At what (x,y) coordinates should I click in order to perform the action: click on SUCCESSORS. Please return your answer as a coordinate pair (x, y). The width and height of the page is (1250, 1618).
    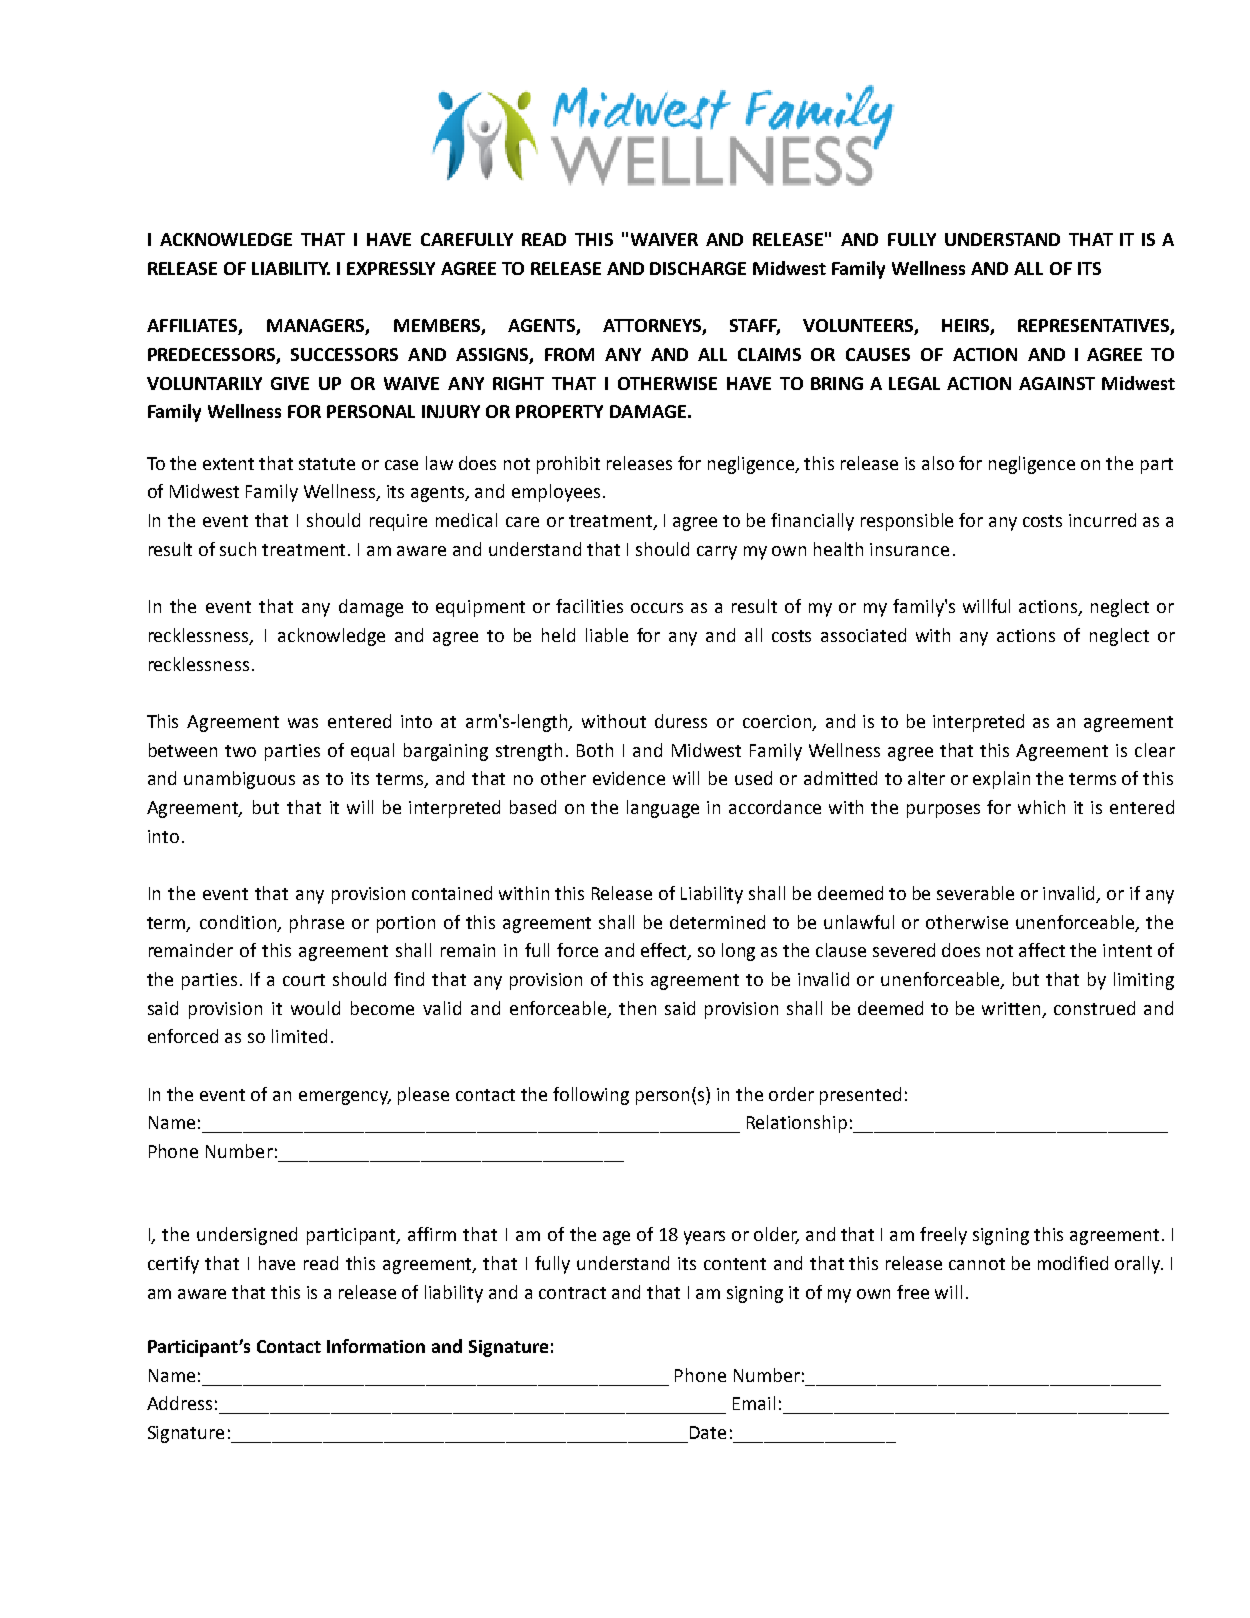
    Looking at the image, I should click on (344, 354).
